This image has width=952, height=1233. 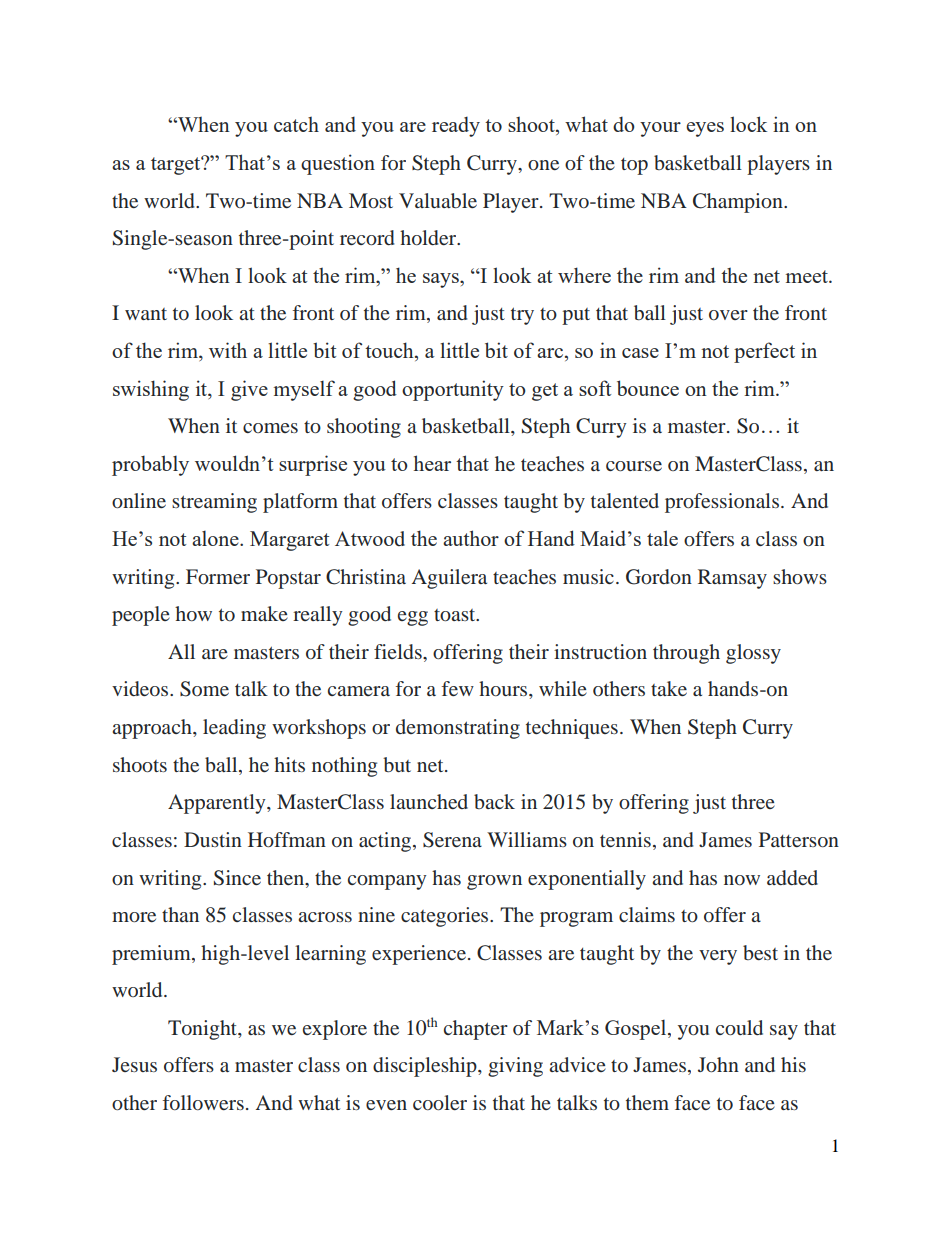 I want to click on make, so click(x=264, y=613).
